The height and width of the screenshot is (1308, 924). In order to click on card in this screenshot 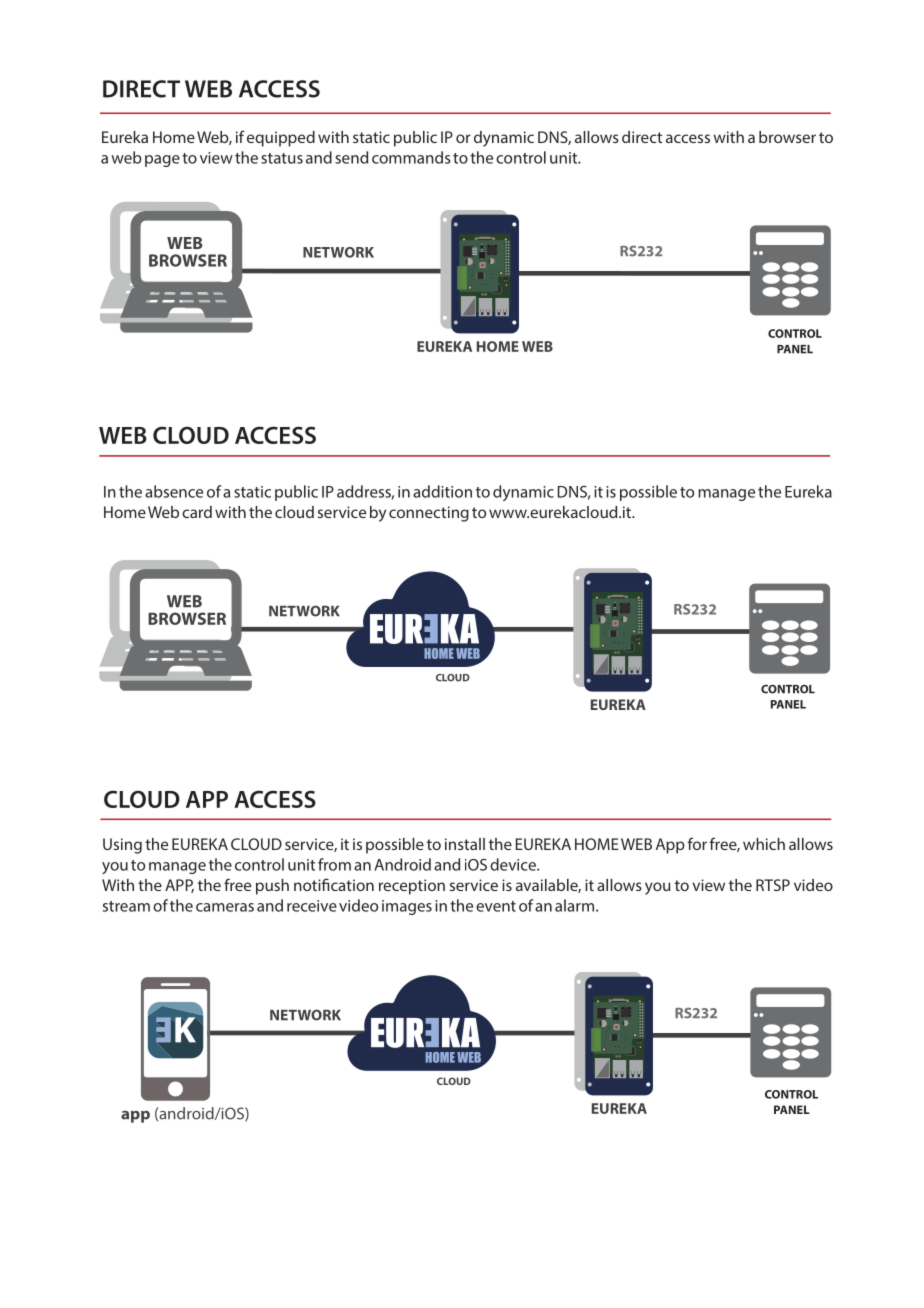, I will do `click(197, 512)`.
